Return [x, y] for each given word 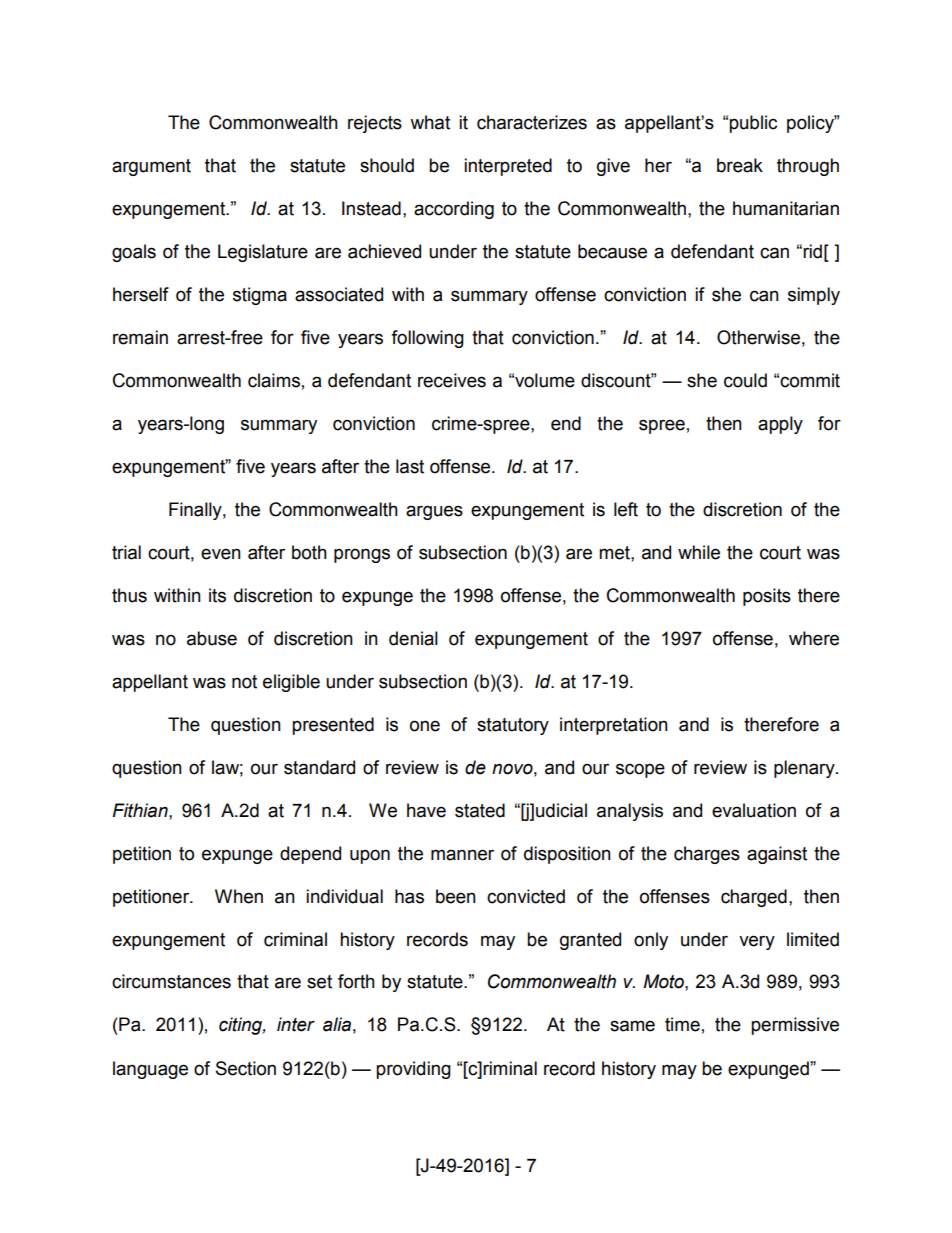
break [740, 165]
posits [767, 597]
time [682, 1024]
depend [310, 855]
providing [413, 1070]
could [745, 380]
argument [151, 167]
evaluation [754, 810]
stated [480, 810]
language [150, 1070]
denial [413, 638]
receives [452, 380]
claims [274, 380]
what [430, 122]
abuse [212, 638]
